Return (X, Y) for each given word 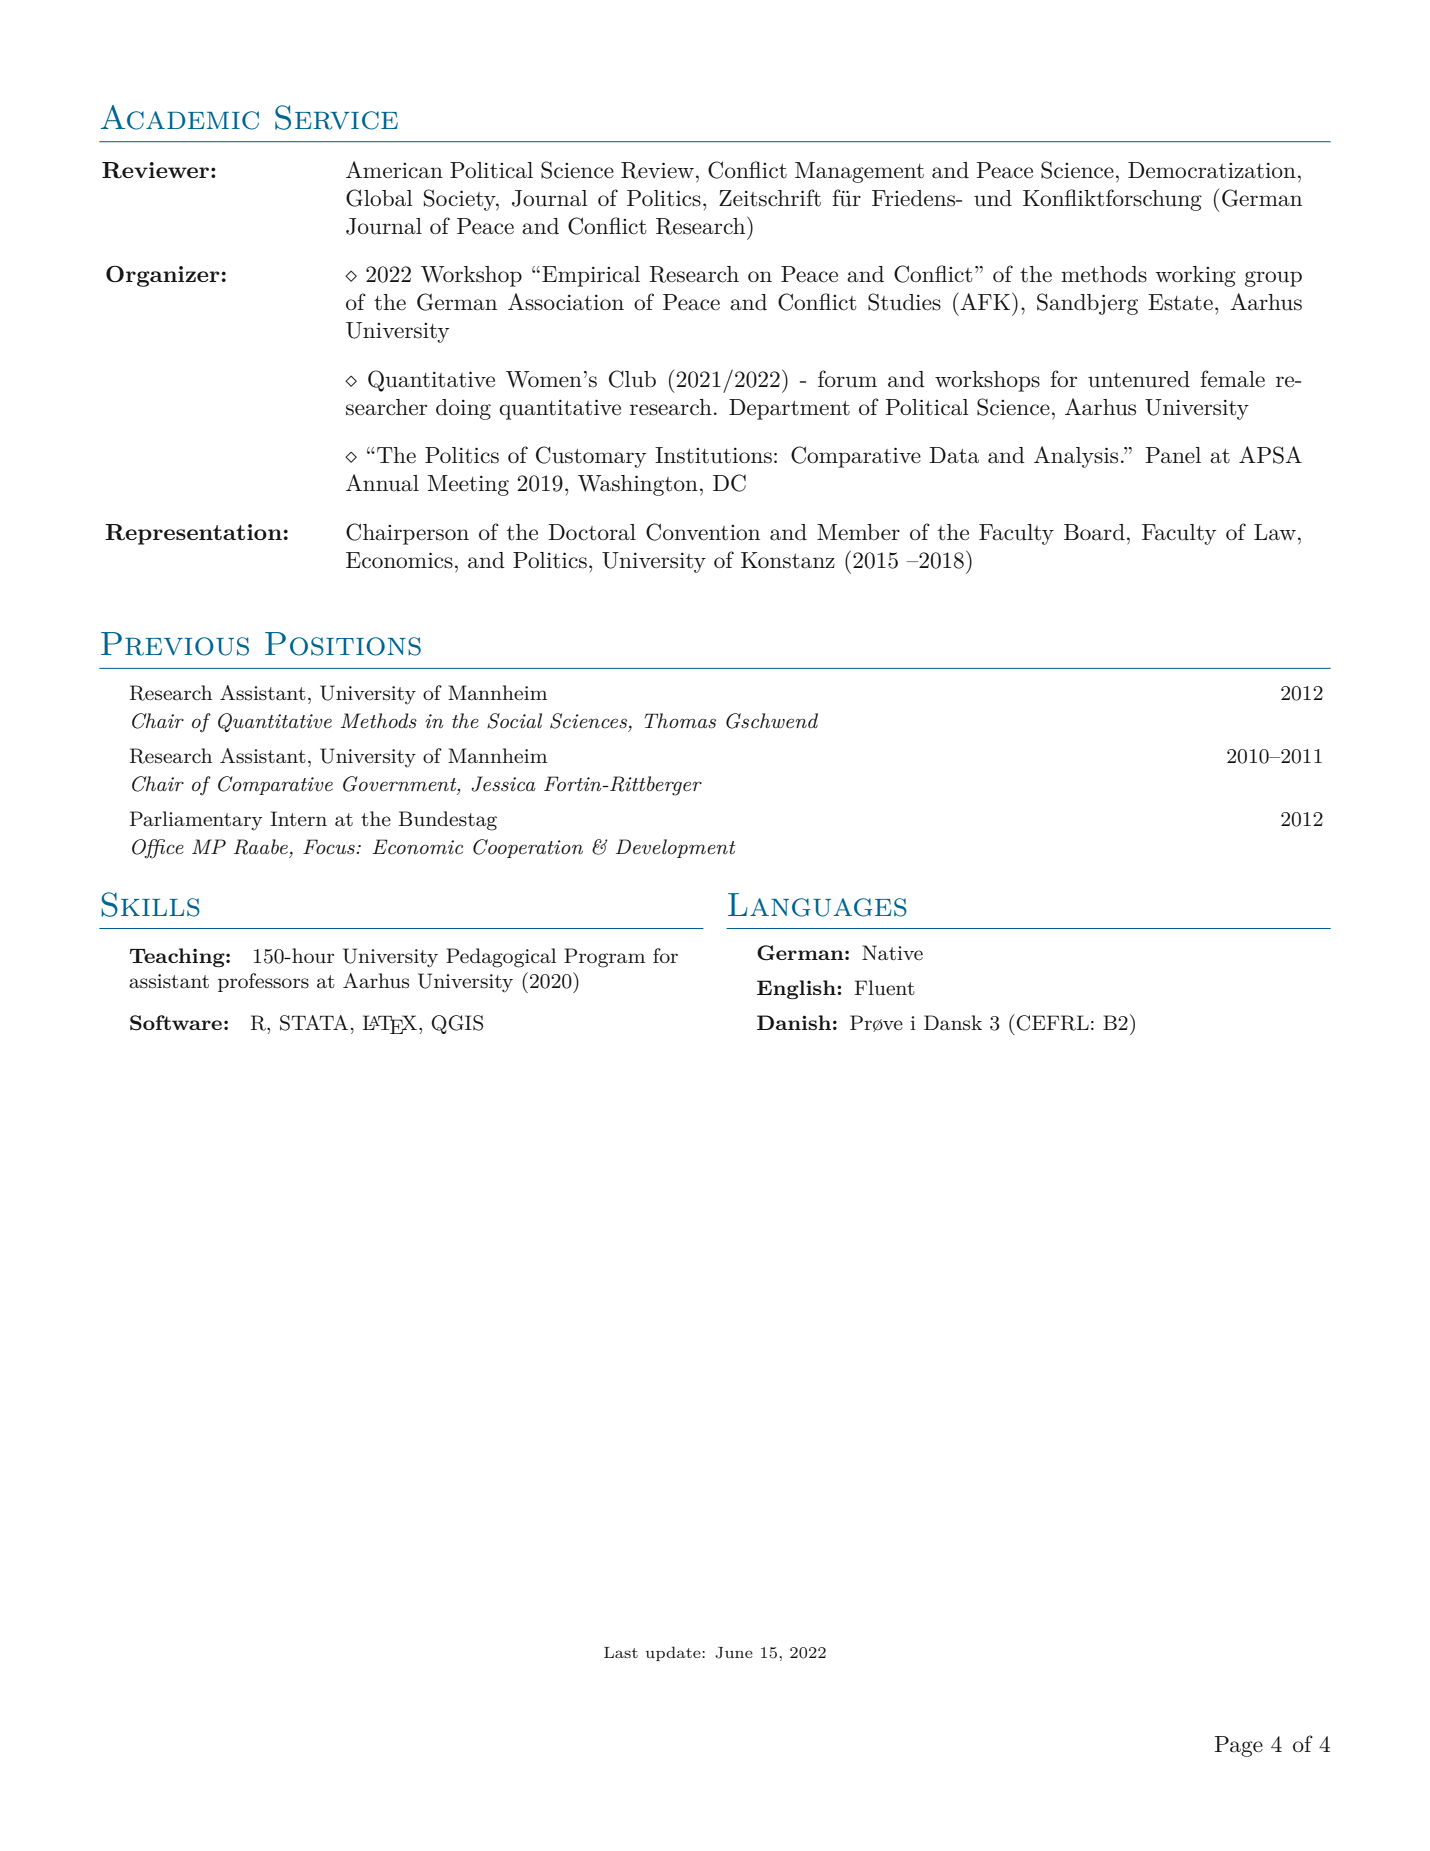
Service (336, 117)
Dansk (953, 1023)
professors (263, 982)
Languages (817, 905)
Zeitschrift (770, 198)
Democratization (1212, 170)
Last (621, 1652)
